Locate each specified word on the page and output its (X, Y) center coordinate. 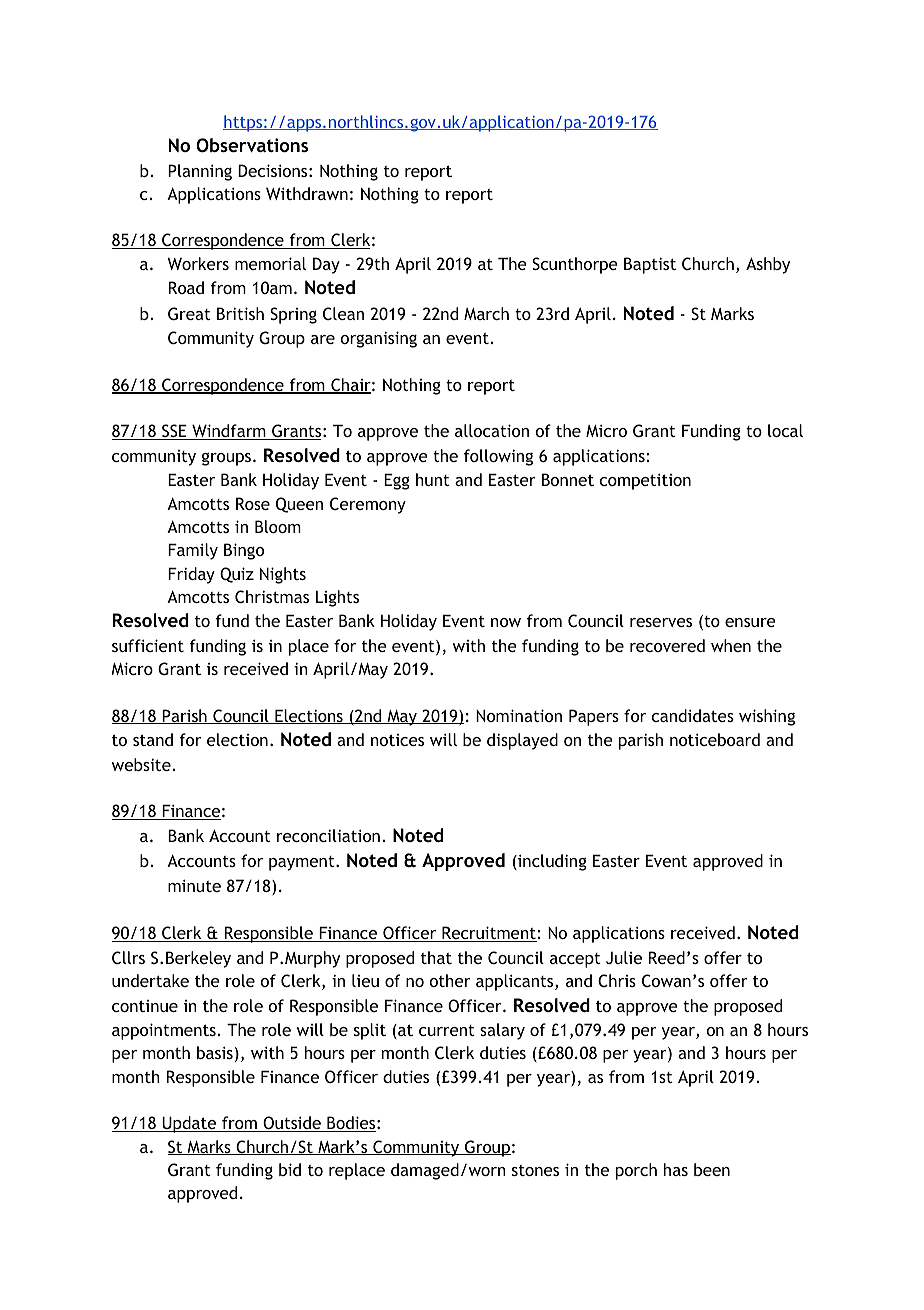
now (506, 622)
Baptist (650, 265)
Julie (624, 957)
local (785, 430)
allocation (492, 430)
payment (303, 863)
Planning (200, 172)
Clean (343, 313)
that (436, 957)
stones (535, 1170)
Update (189, 1124)
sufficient (148, 645)
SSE (174, 432)
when (731, 645)
